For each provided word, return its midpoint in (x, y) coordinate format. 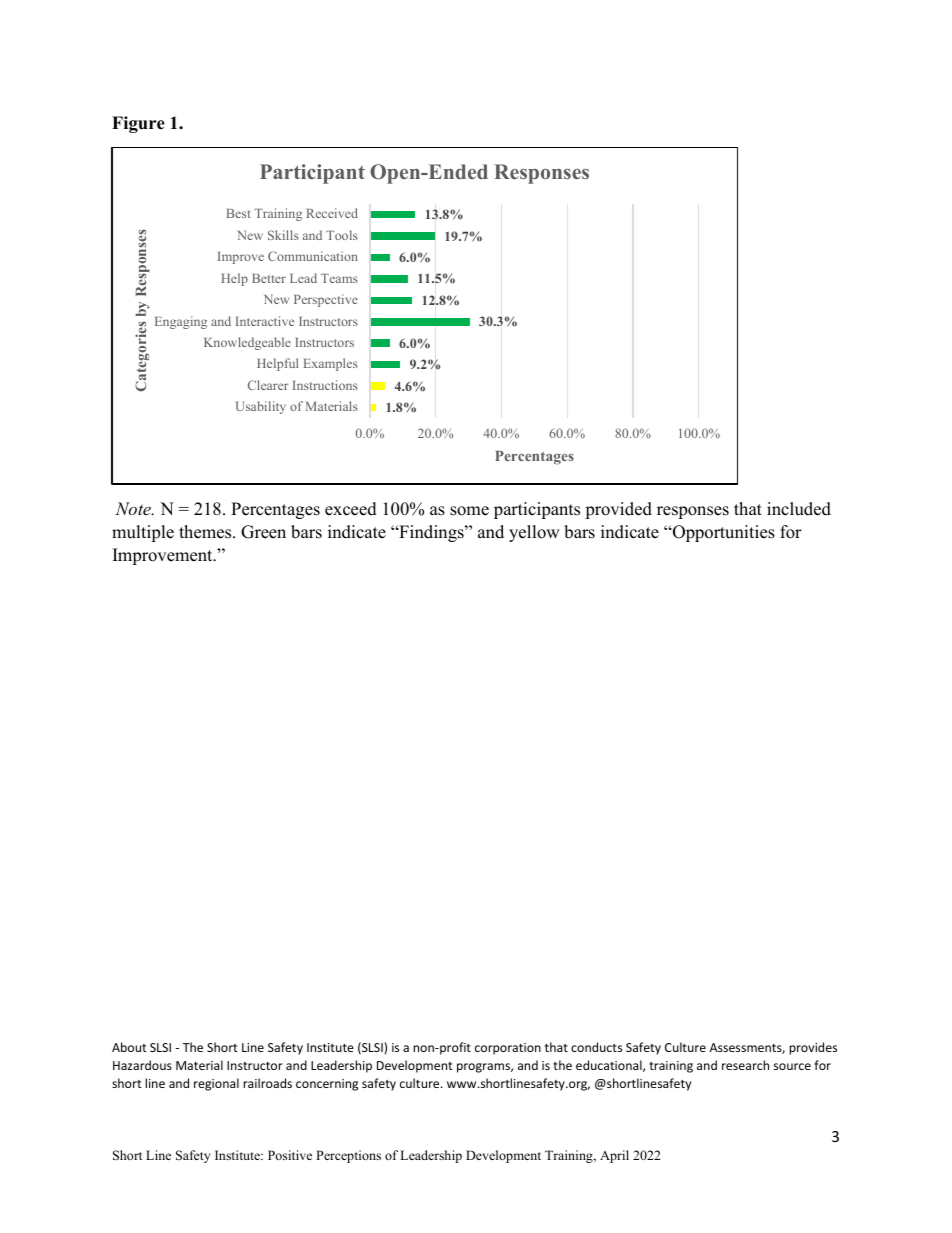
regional (216, 1084)
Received (332, 213)
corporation (508, 1049)
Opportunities (723, 533)
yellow (534, 533)
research (745, 1065)
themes (206, 532)
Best (238, 213)
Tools (342, 235)
